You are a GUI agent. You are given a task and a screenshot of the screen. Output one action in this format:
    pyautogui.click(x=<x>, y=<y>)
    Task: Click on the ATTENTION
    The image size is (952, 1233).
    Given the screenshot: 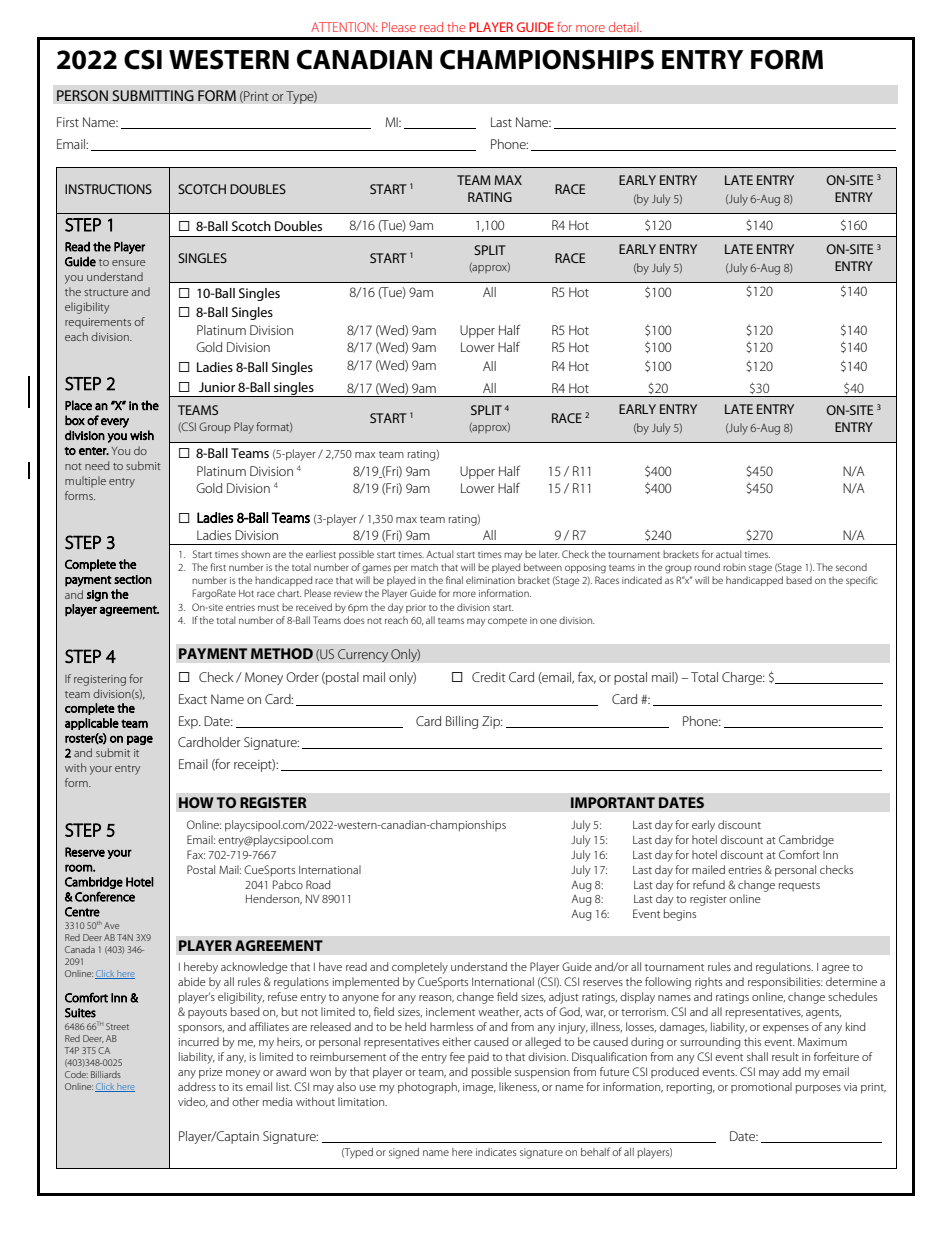 What is the action you would take?
    pyautogui.click(x=344, y=27)
